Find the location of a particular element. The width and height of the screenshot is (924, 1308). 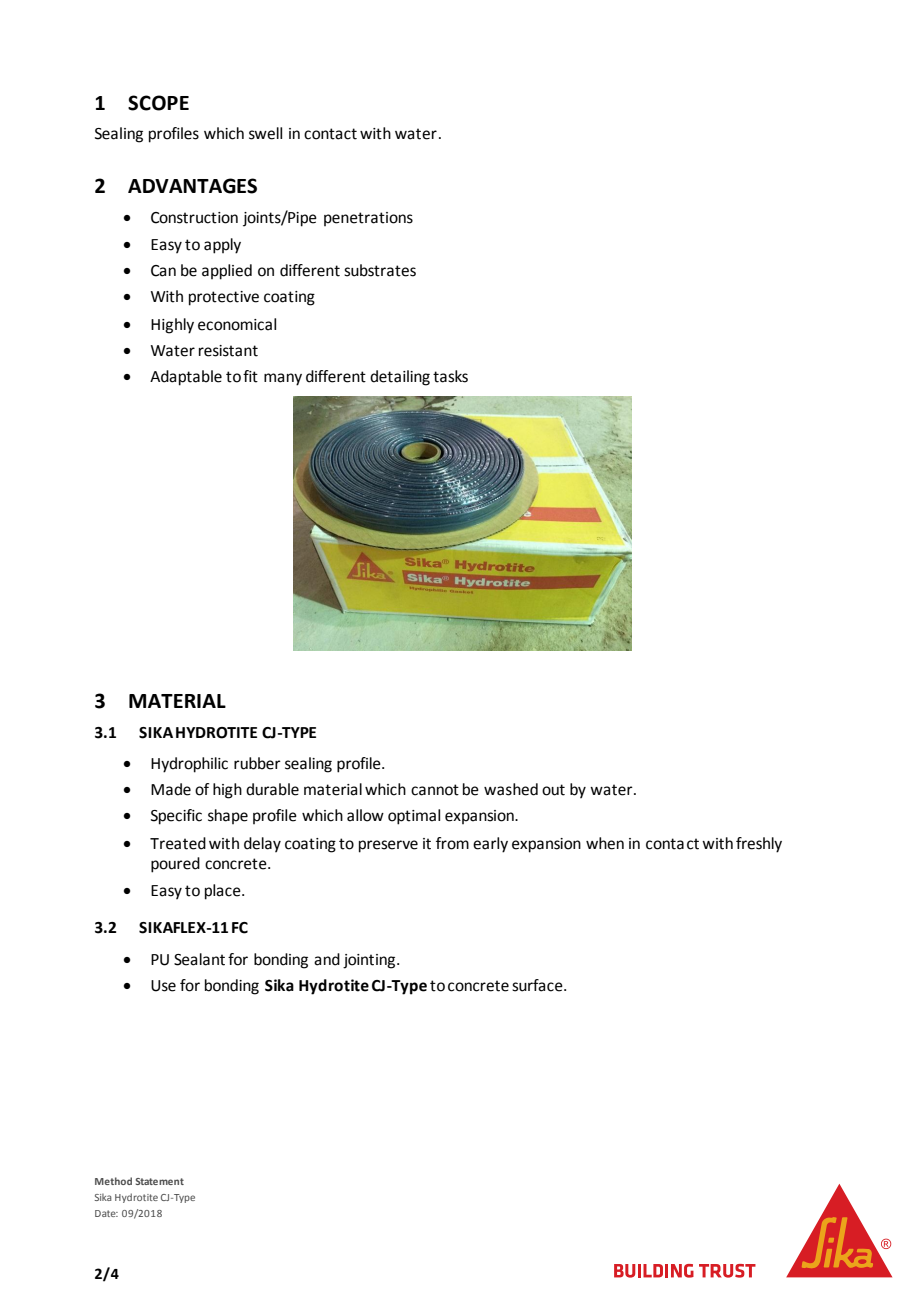

Adaptable is located at coordinates (186, 378).
